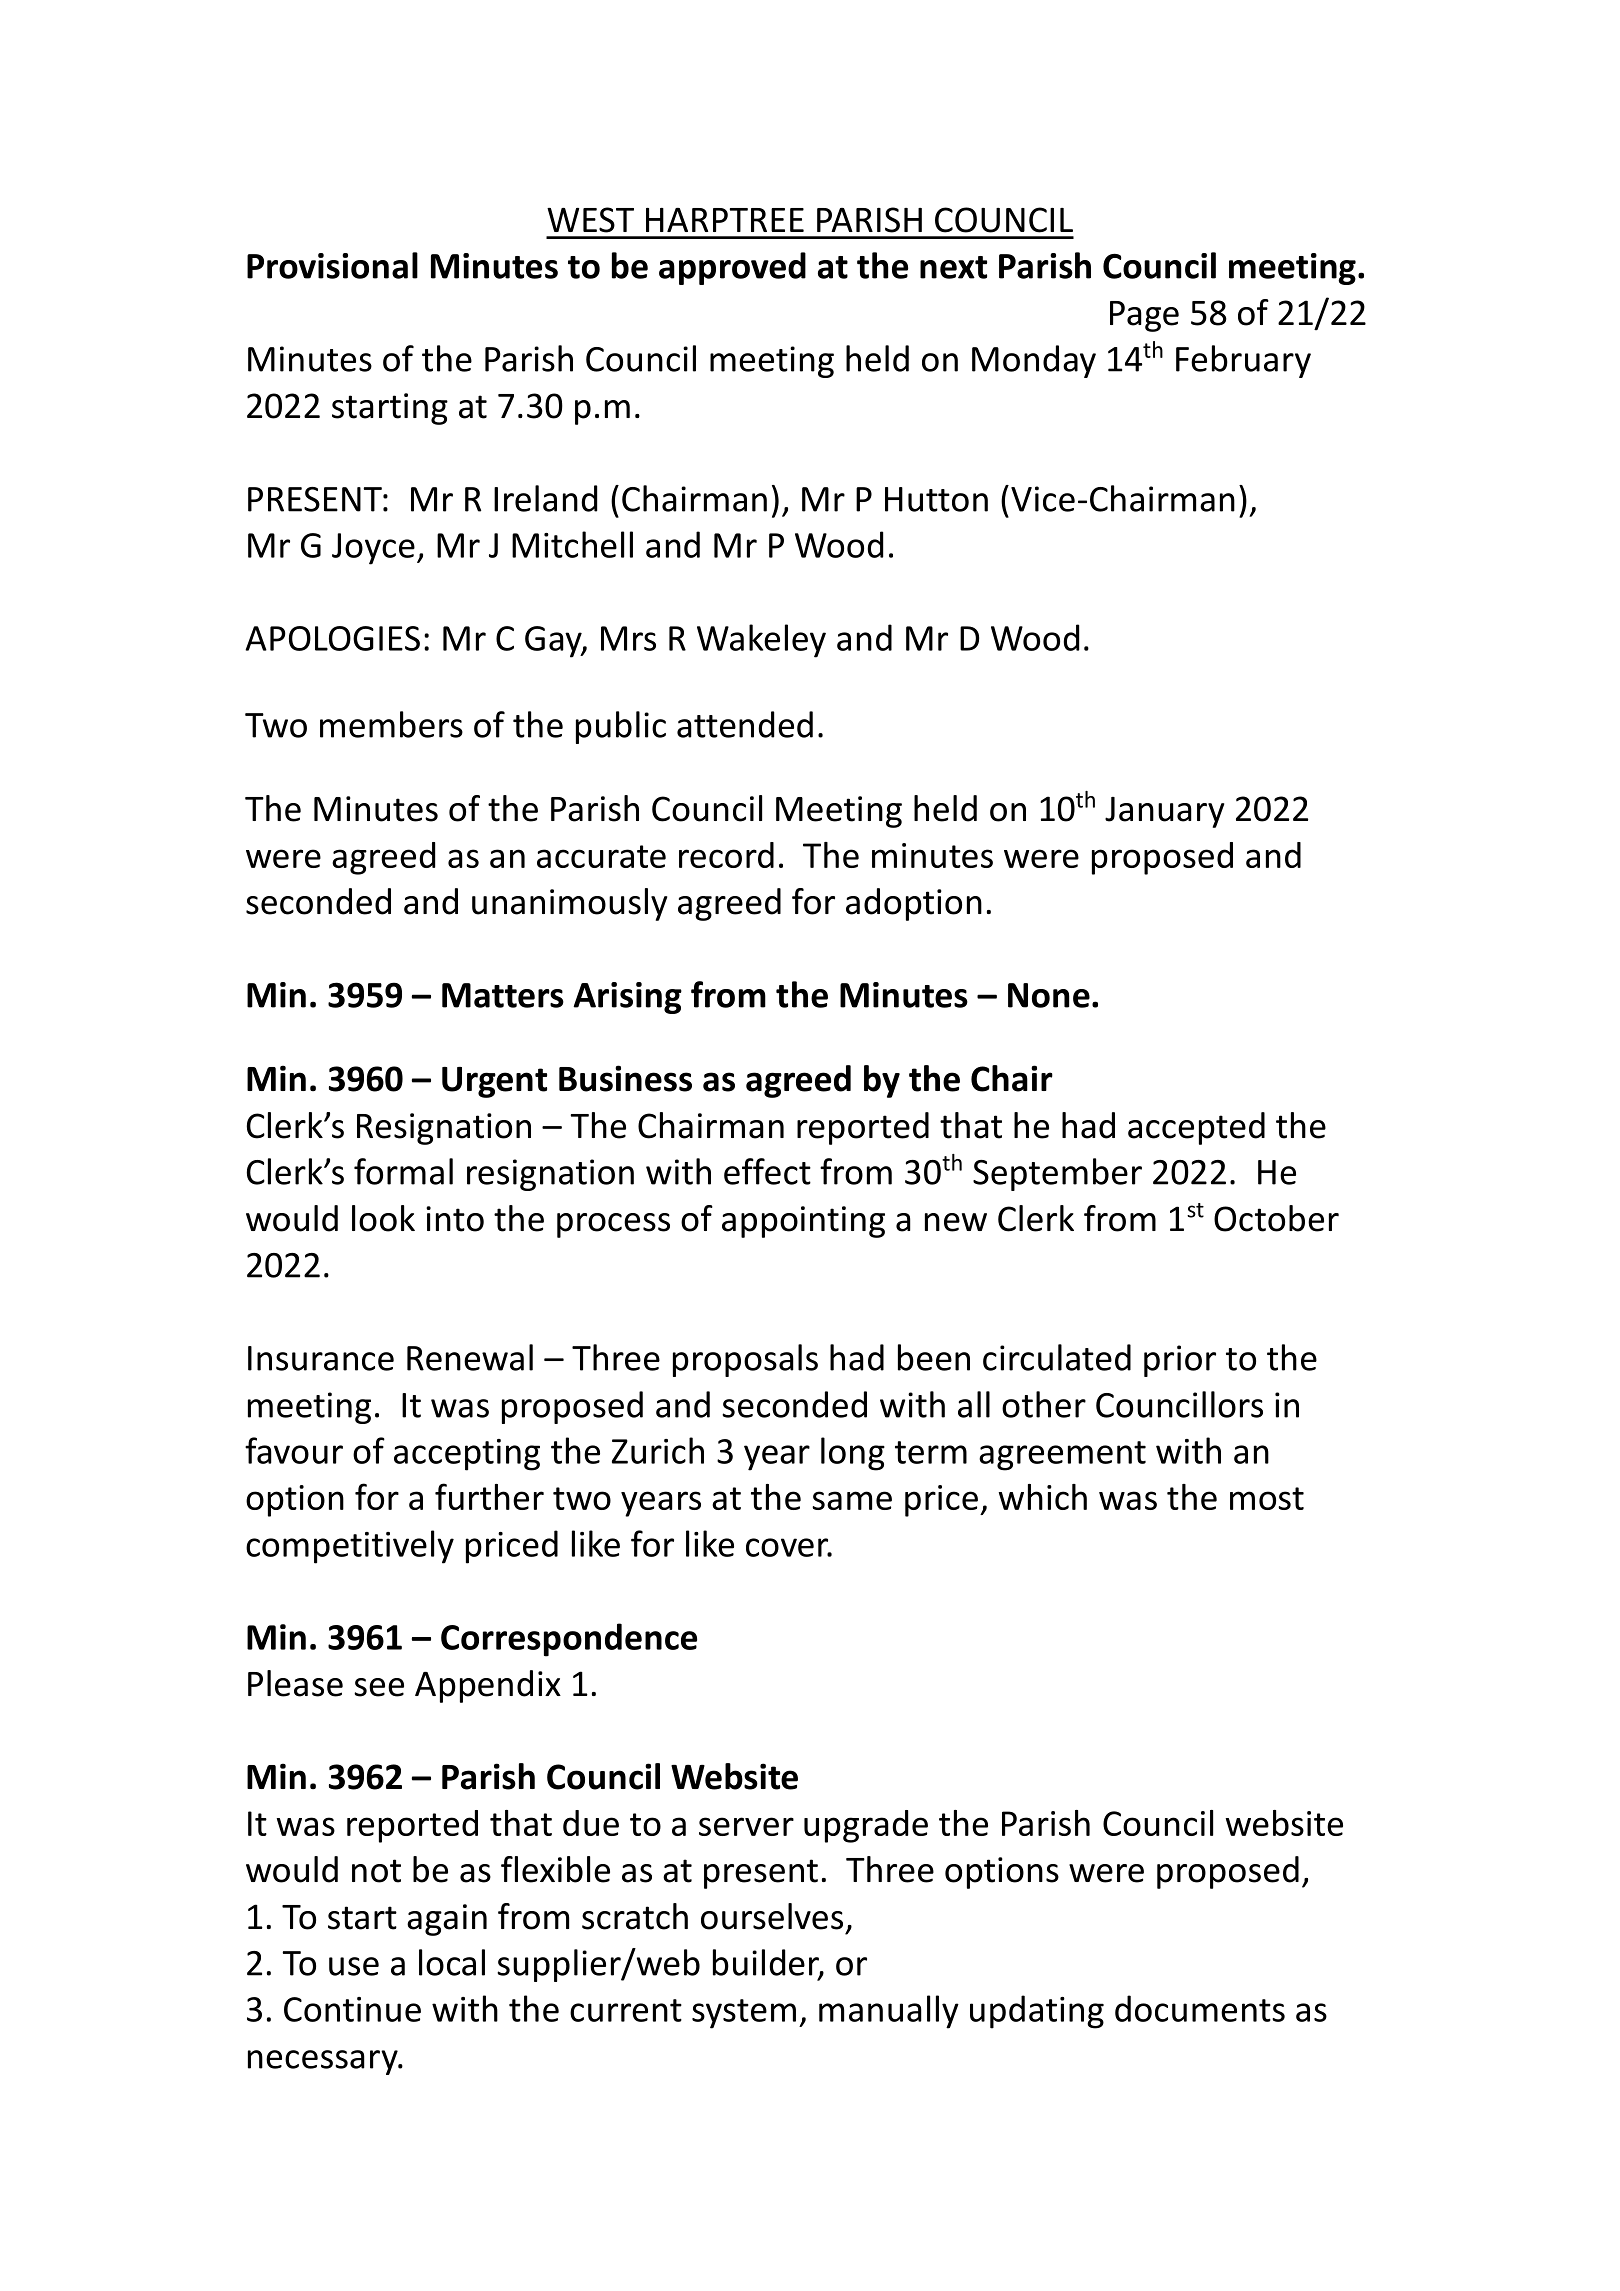 The width and height of the screenshot is (1620, 2291). What do you see at coordinates (1196, 1128) in the screenshot?
I see `accepted` at bounding box center [1196, 1128].
